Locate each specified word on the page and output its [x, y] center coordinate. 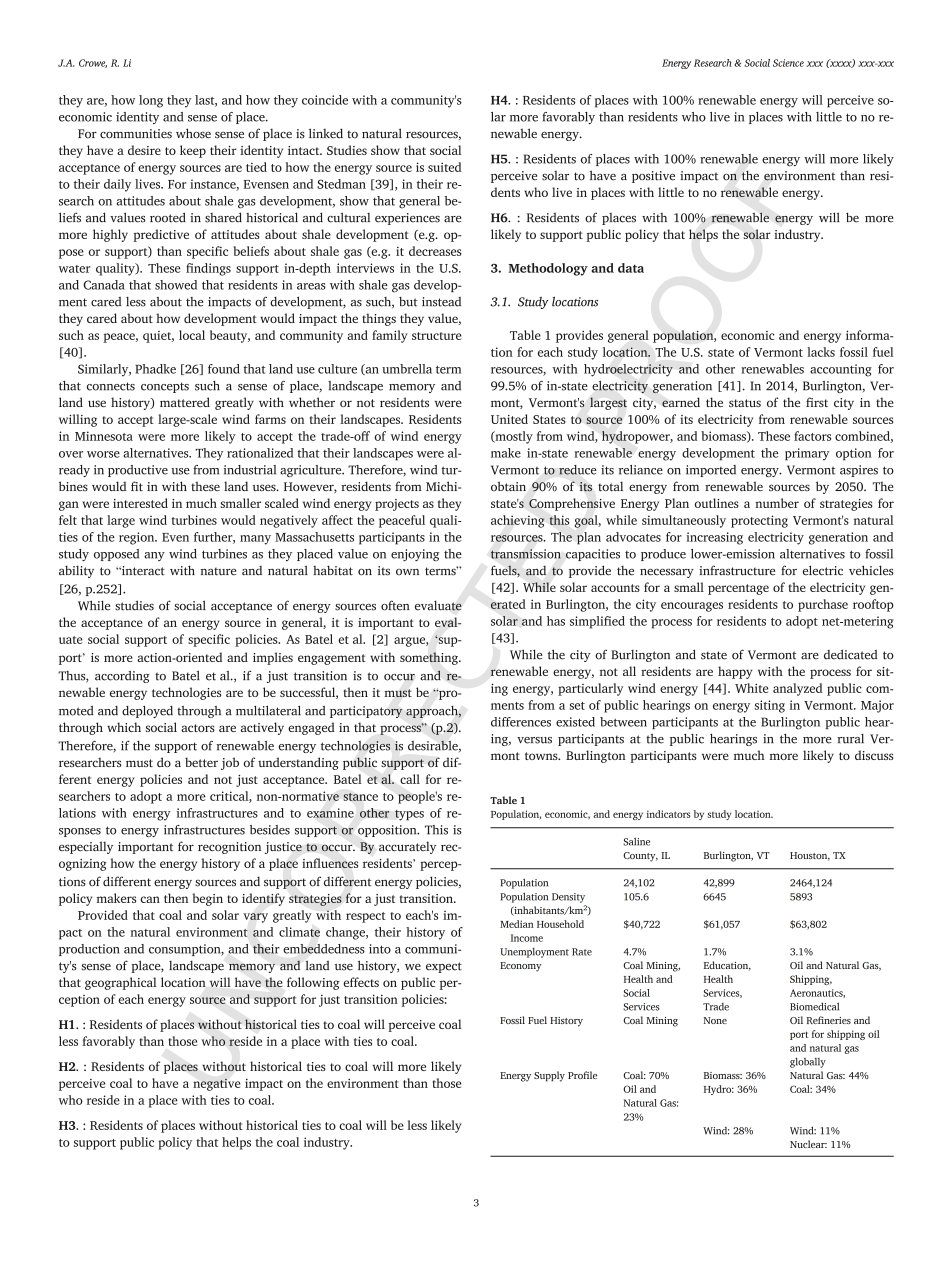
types [409, 815]
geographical [121, 983]
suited [444, 167]
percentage [738, 589]
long [151, 101]
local [192, 335]
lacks [821, 352]
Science [788, 63]
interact [142, 571]
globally [808, 1062]
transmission [526, 554]
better [201, 762]
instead [441, 302]
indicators [668, 814]
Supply [549, 1076]
